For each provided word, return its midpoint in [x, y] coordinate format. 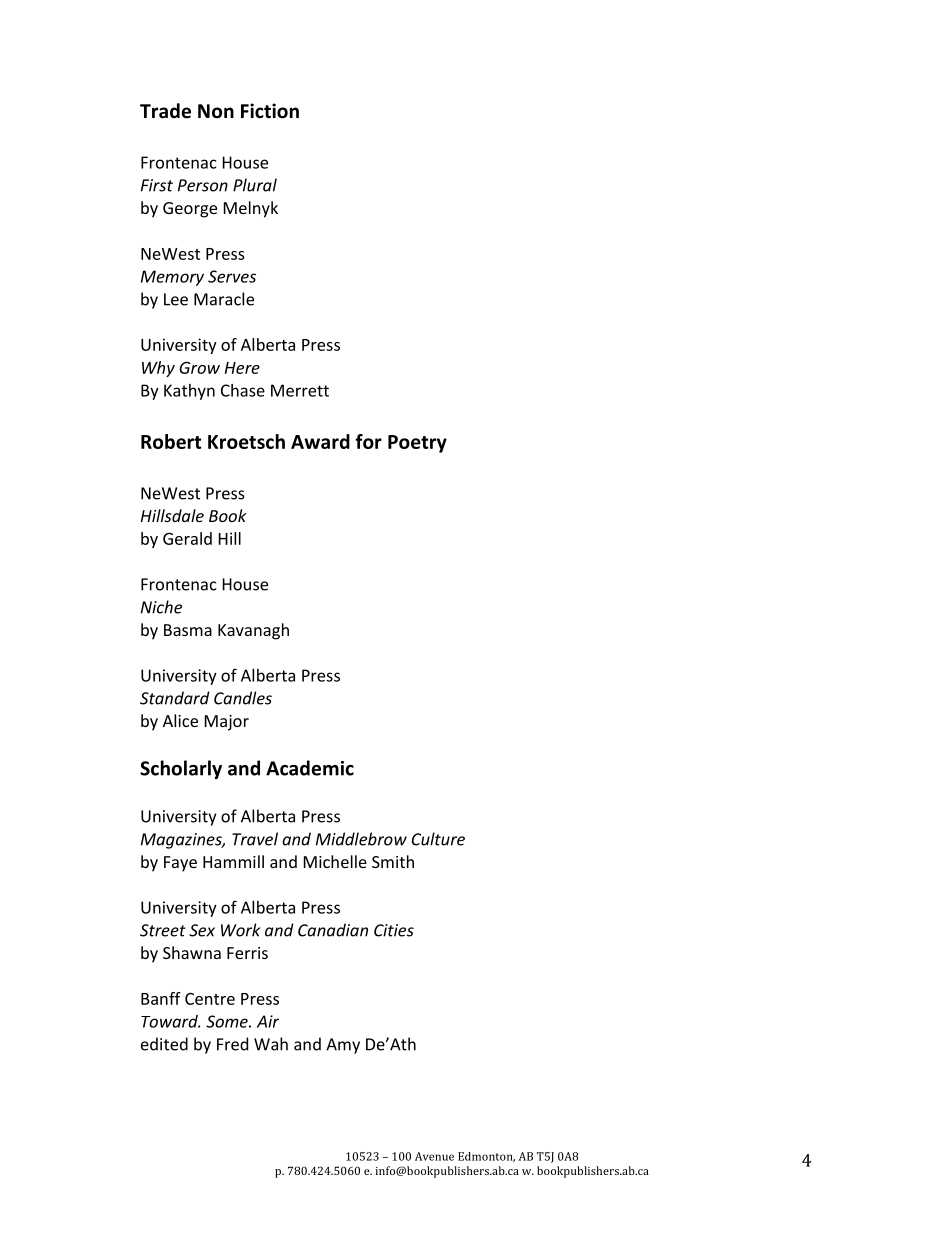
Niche [161, 607]
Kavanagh [253, 631]
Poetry [417, 444]
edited [164, 1044]
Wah [271, 1044]
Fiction [270, 111]
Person [203, 185]
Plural [255, 185]
